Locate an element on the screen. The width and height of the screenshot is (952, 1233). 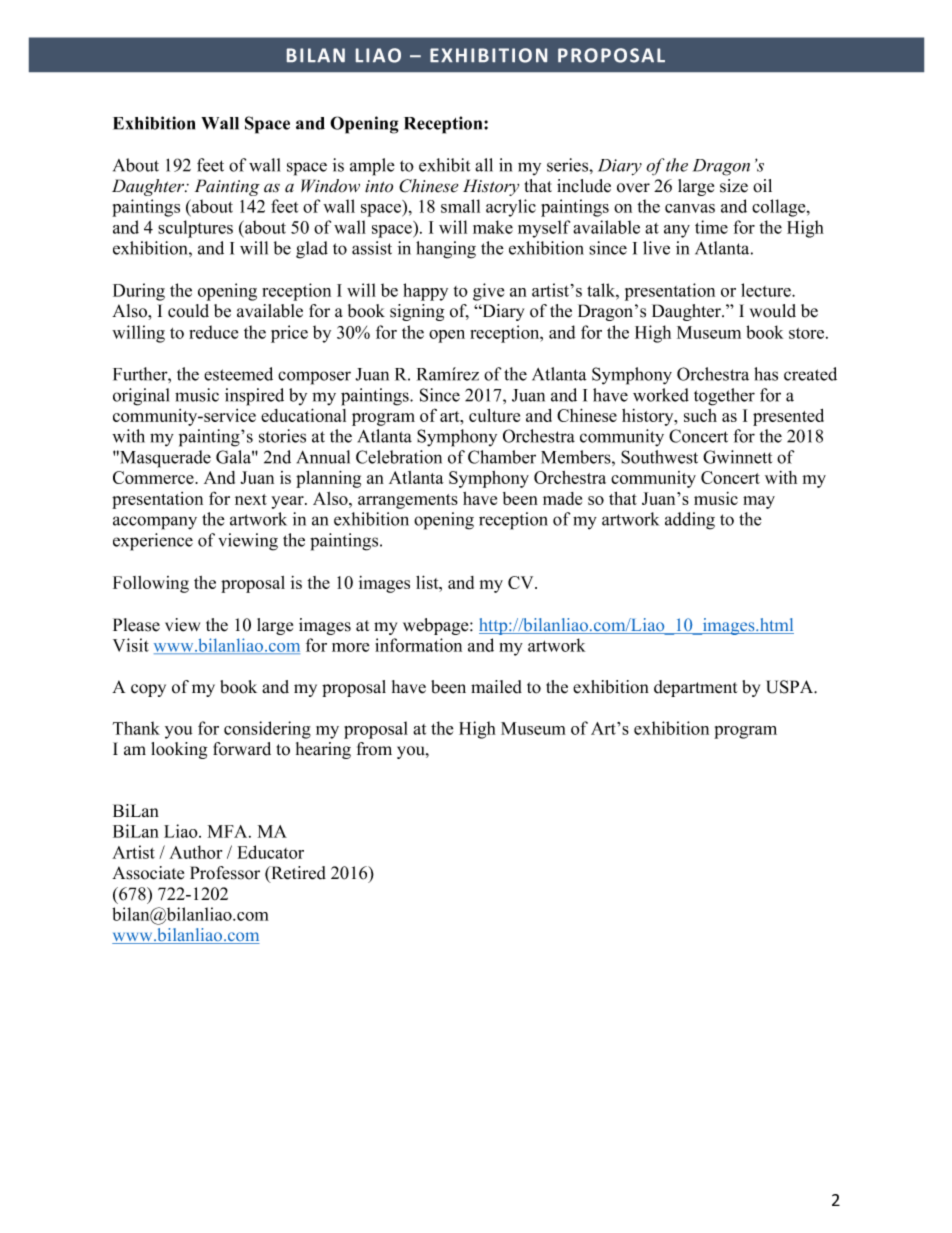
arrangements is located at coordinates (408, 501).
